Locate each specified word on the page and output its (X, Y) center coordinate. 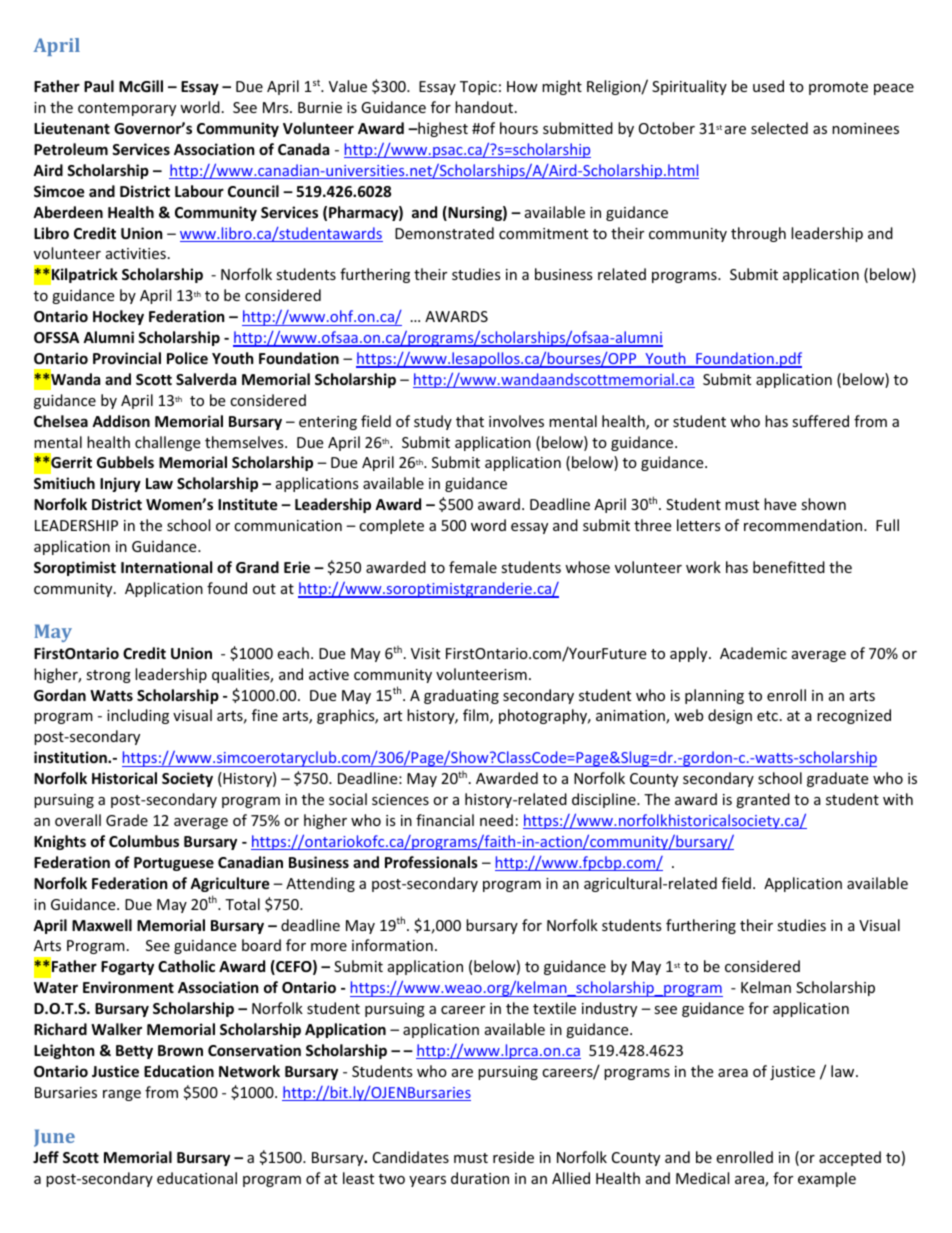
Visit (425, 653)
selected (779, 128)
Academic (753, 653)
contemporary (127, 109)
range (122, 1095)
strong (108, 676)
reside (513, 1157)
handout (485, 107)
